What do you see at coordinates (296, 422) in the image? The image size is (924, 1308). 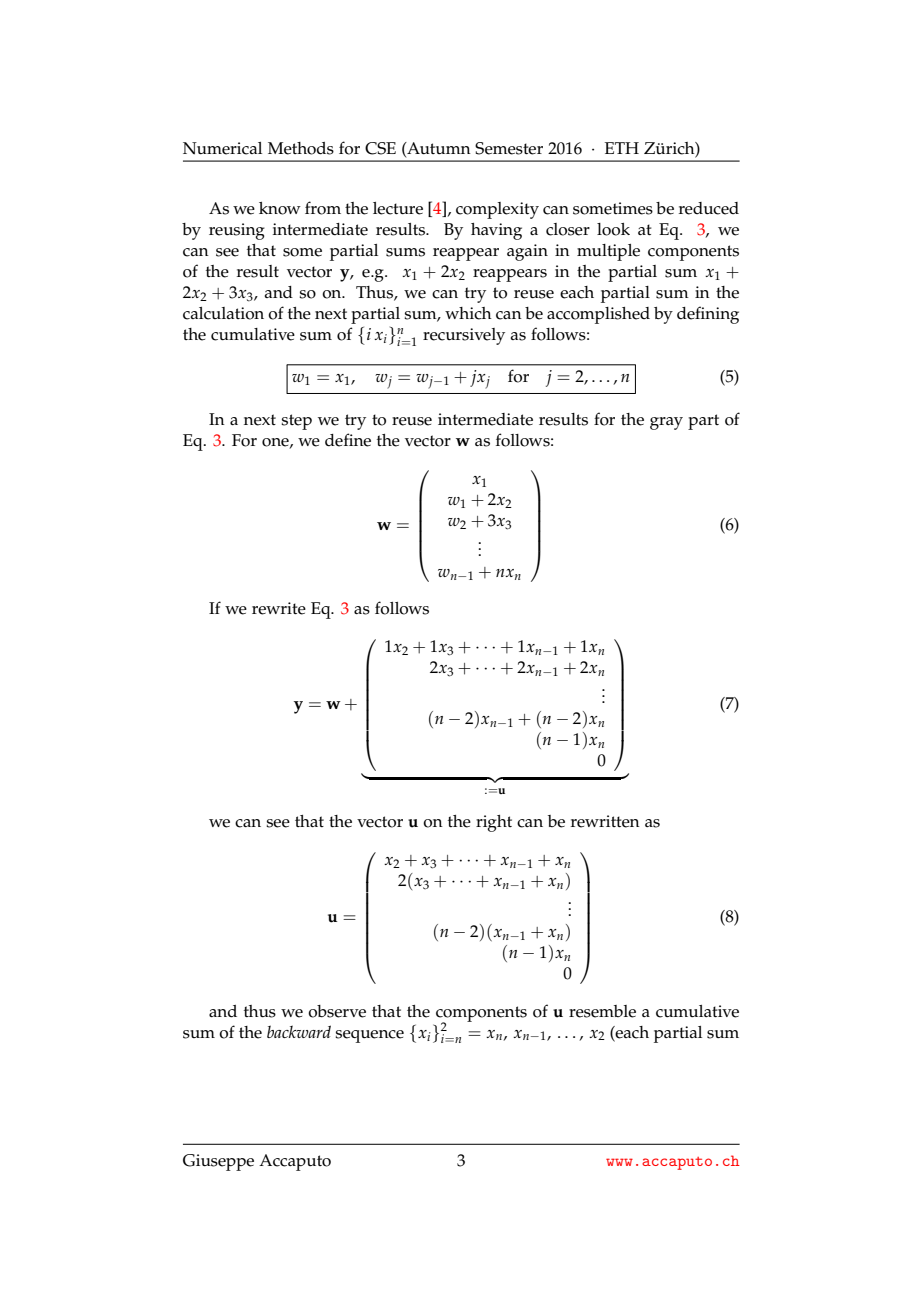 I see `step` at bounding box center [296, 422].
